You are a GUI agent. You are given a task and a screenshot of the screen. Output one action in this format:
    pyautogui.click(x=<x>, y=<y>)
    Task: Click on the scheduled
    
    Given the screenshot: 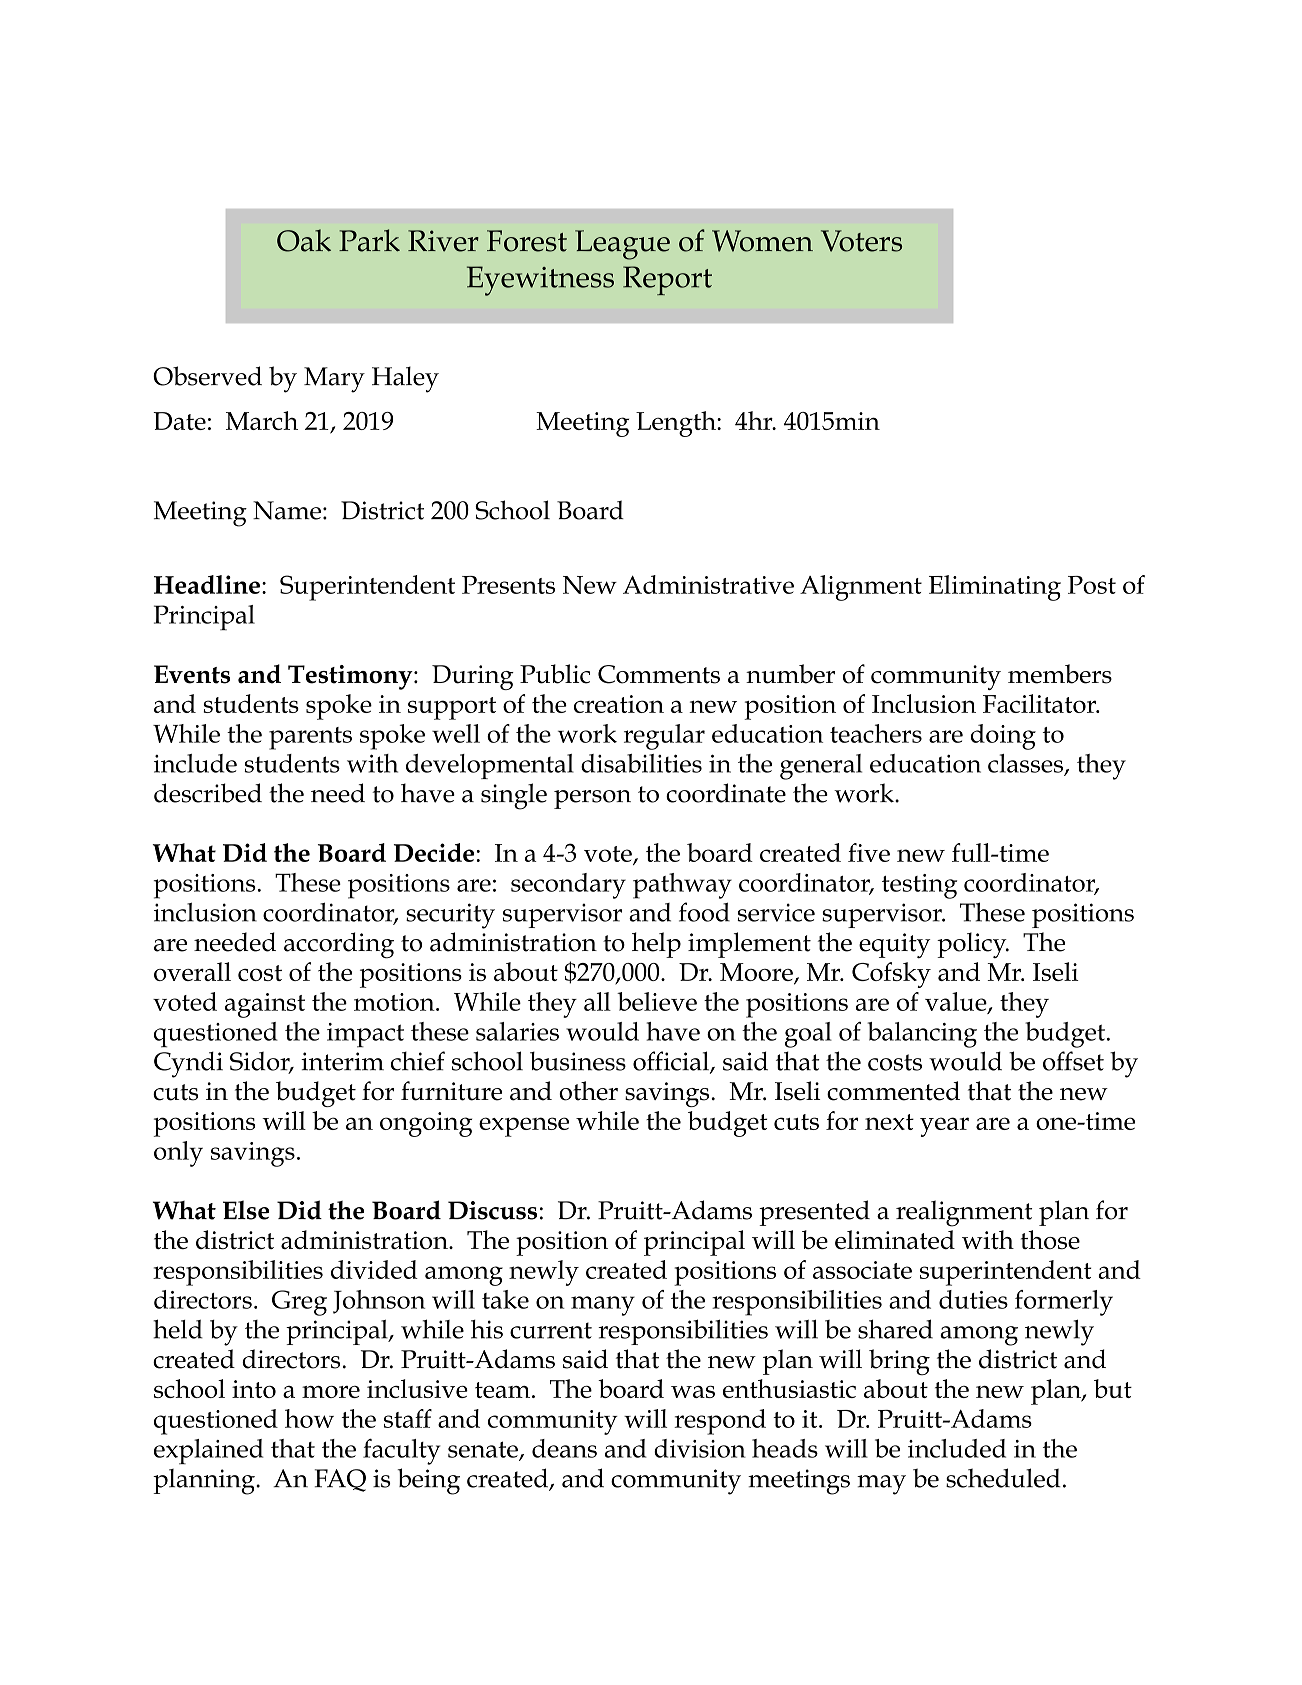 What is the action you would take?
    pyautogui.click(x=1003, y=1478)
